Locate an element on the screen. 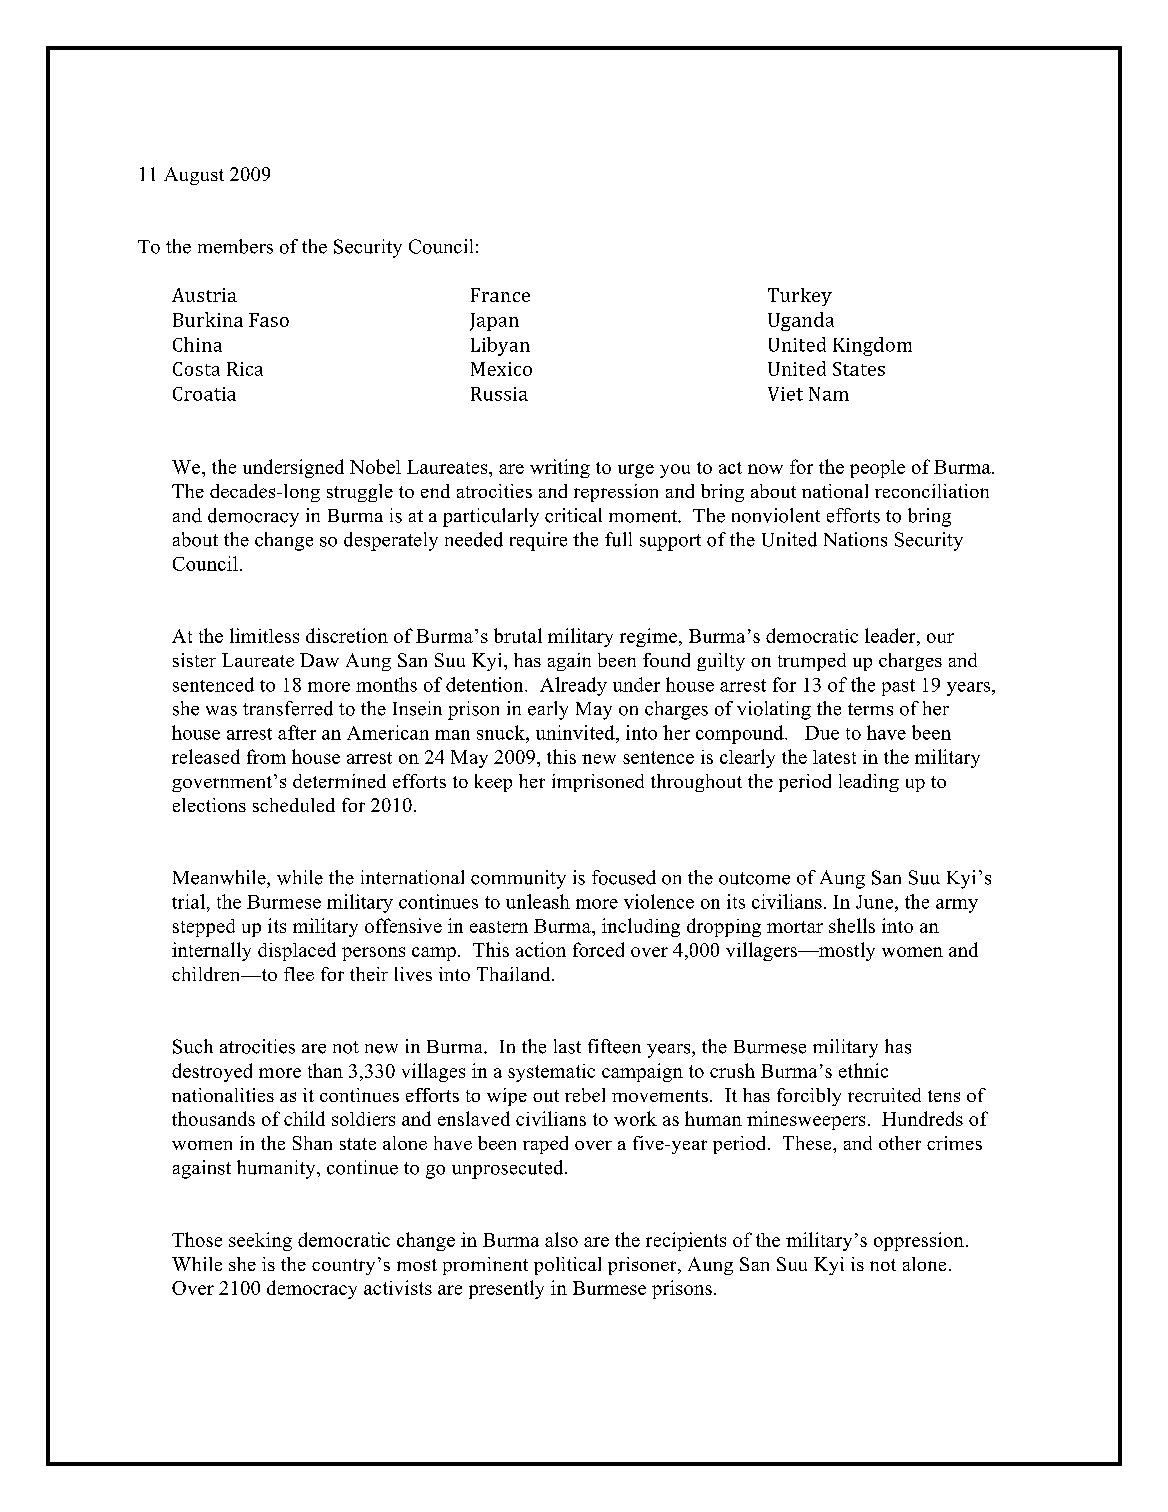 The image size is (1168, 1512). political is located at coordinates (567, 1266).
